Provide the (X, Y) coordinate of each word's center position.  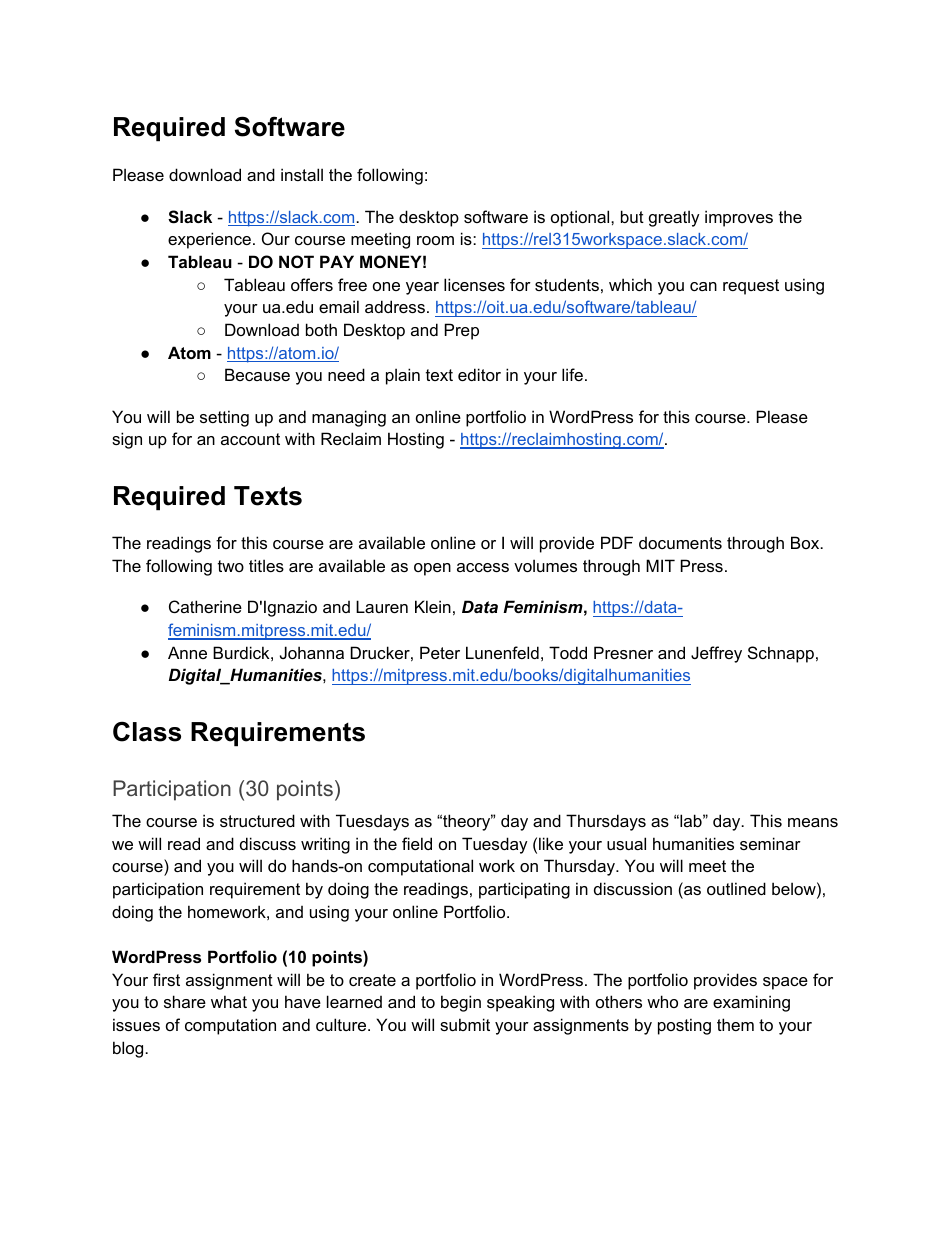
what (229, 1001)
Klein (433, 606)
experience (209, 240)
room (435, 240)
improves (739, 218)
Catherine (205, 606)
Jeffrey (716, 654)
